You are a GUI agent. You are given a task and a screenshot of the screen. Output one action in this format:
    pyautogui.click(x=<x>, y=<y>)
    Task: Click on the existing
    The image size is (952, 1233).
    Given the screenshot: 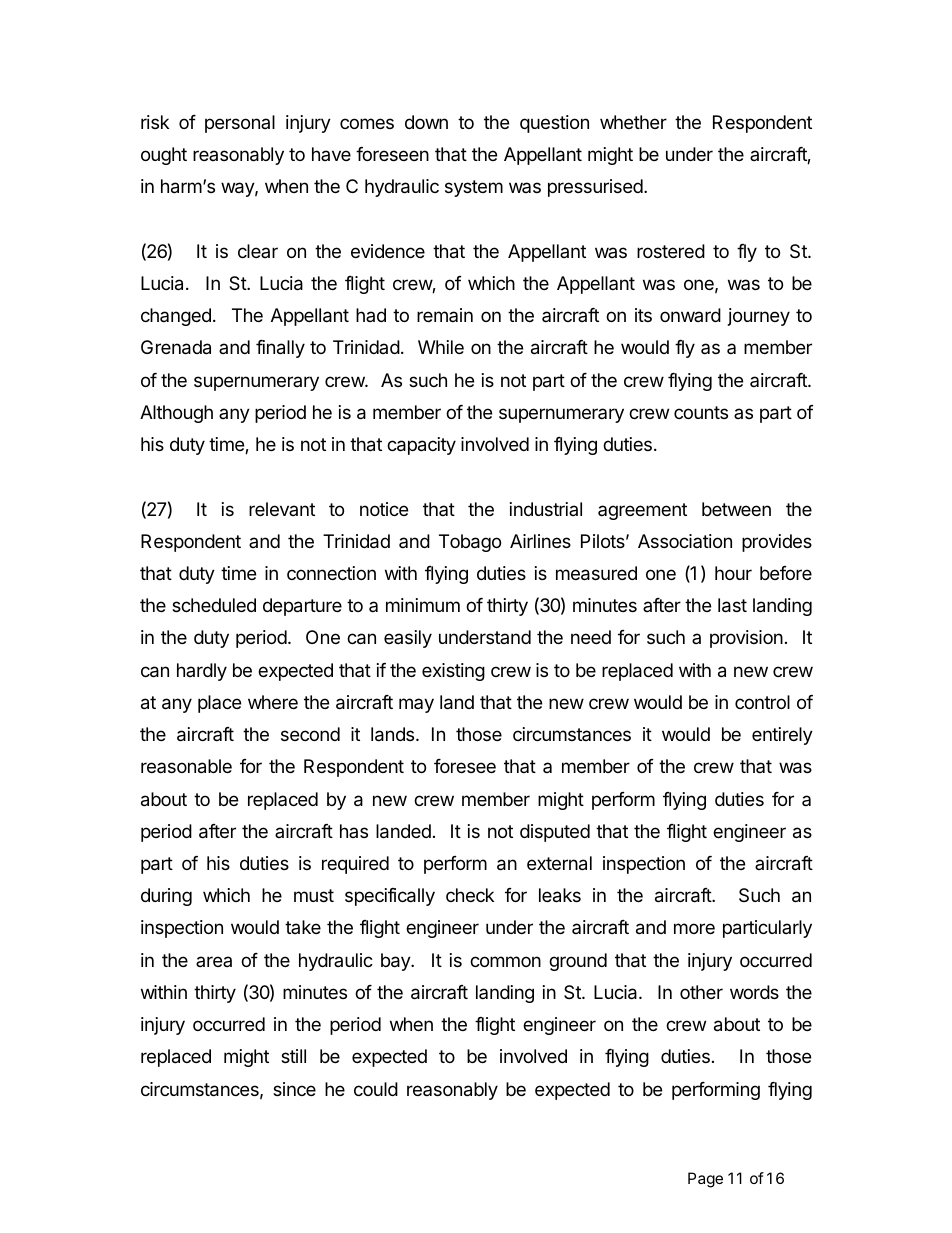 What is the action you would take?
    pyautogui.click(x=453, y=672)
